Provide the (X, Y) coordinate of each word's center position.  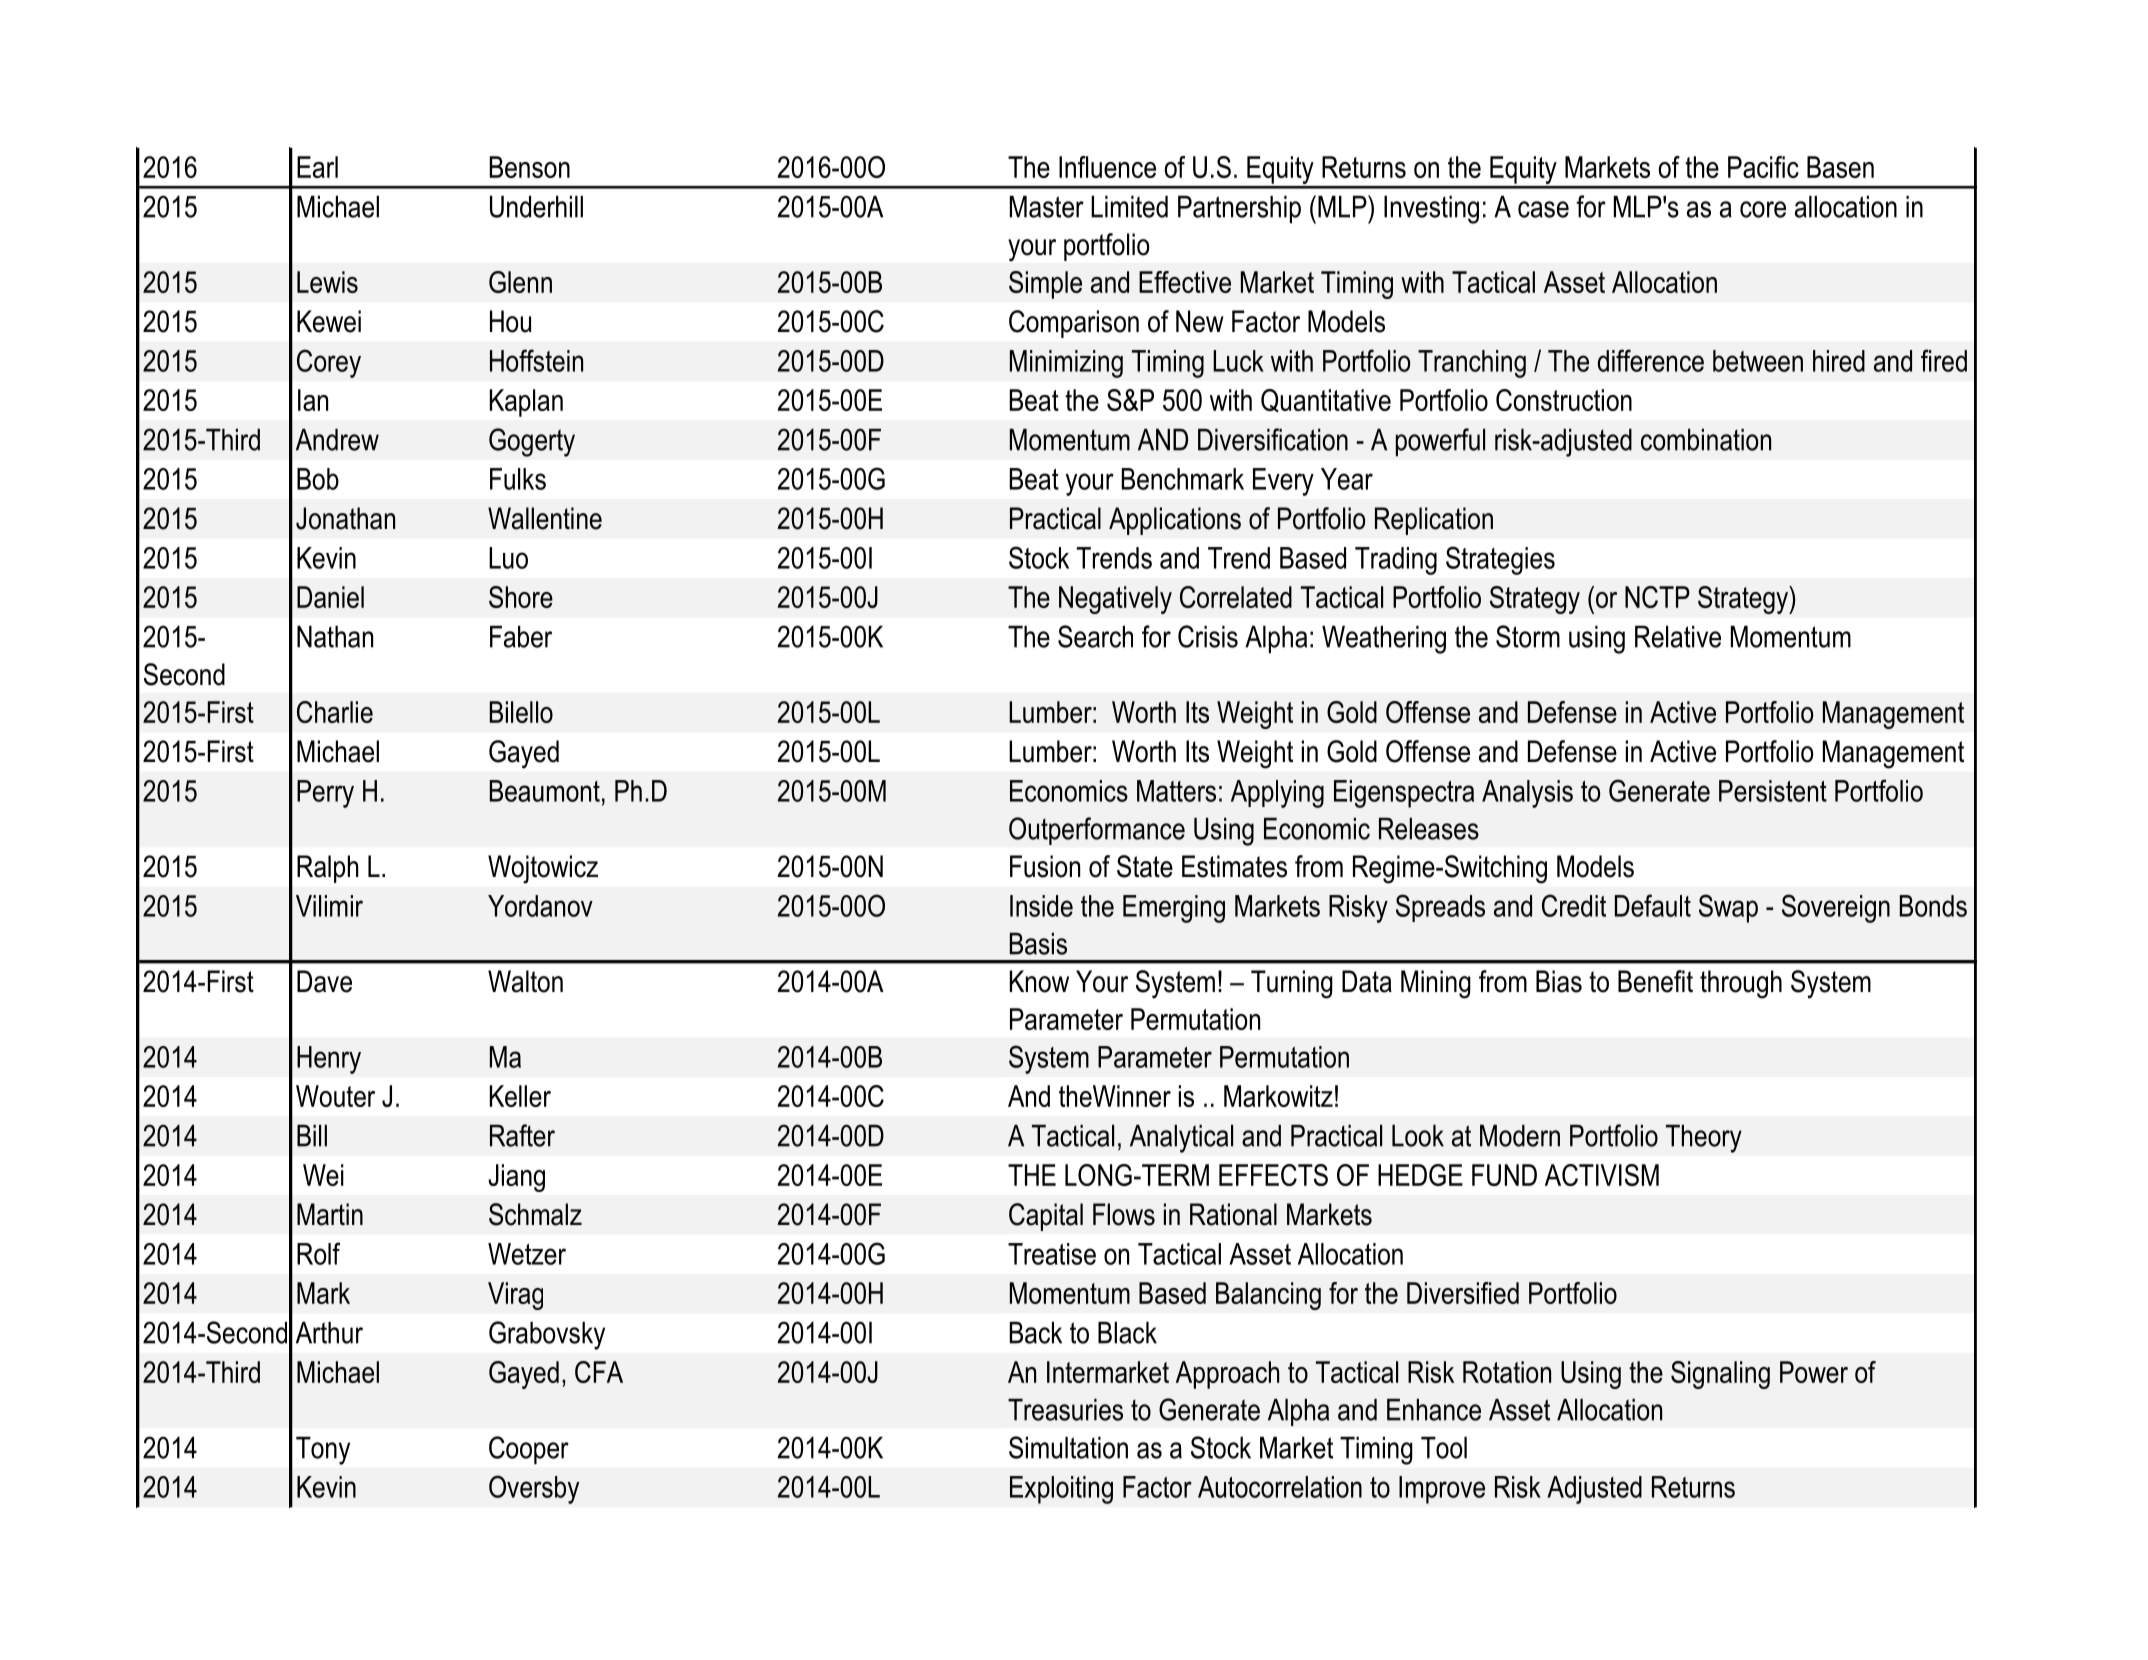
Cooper (529, 1450)
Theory (1704, 1139)
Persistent (1773, 791)
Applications (1175, 521)
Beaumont (545, 791)
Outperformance (1097, 831)
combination (1706, 440)
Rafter (522, 1135)
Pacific (1763, 167)
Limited (1129, 207)
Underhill (536, 207)
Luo (508, 558)
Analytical (1181, 1139)
